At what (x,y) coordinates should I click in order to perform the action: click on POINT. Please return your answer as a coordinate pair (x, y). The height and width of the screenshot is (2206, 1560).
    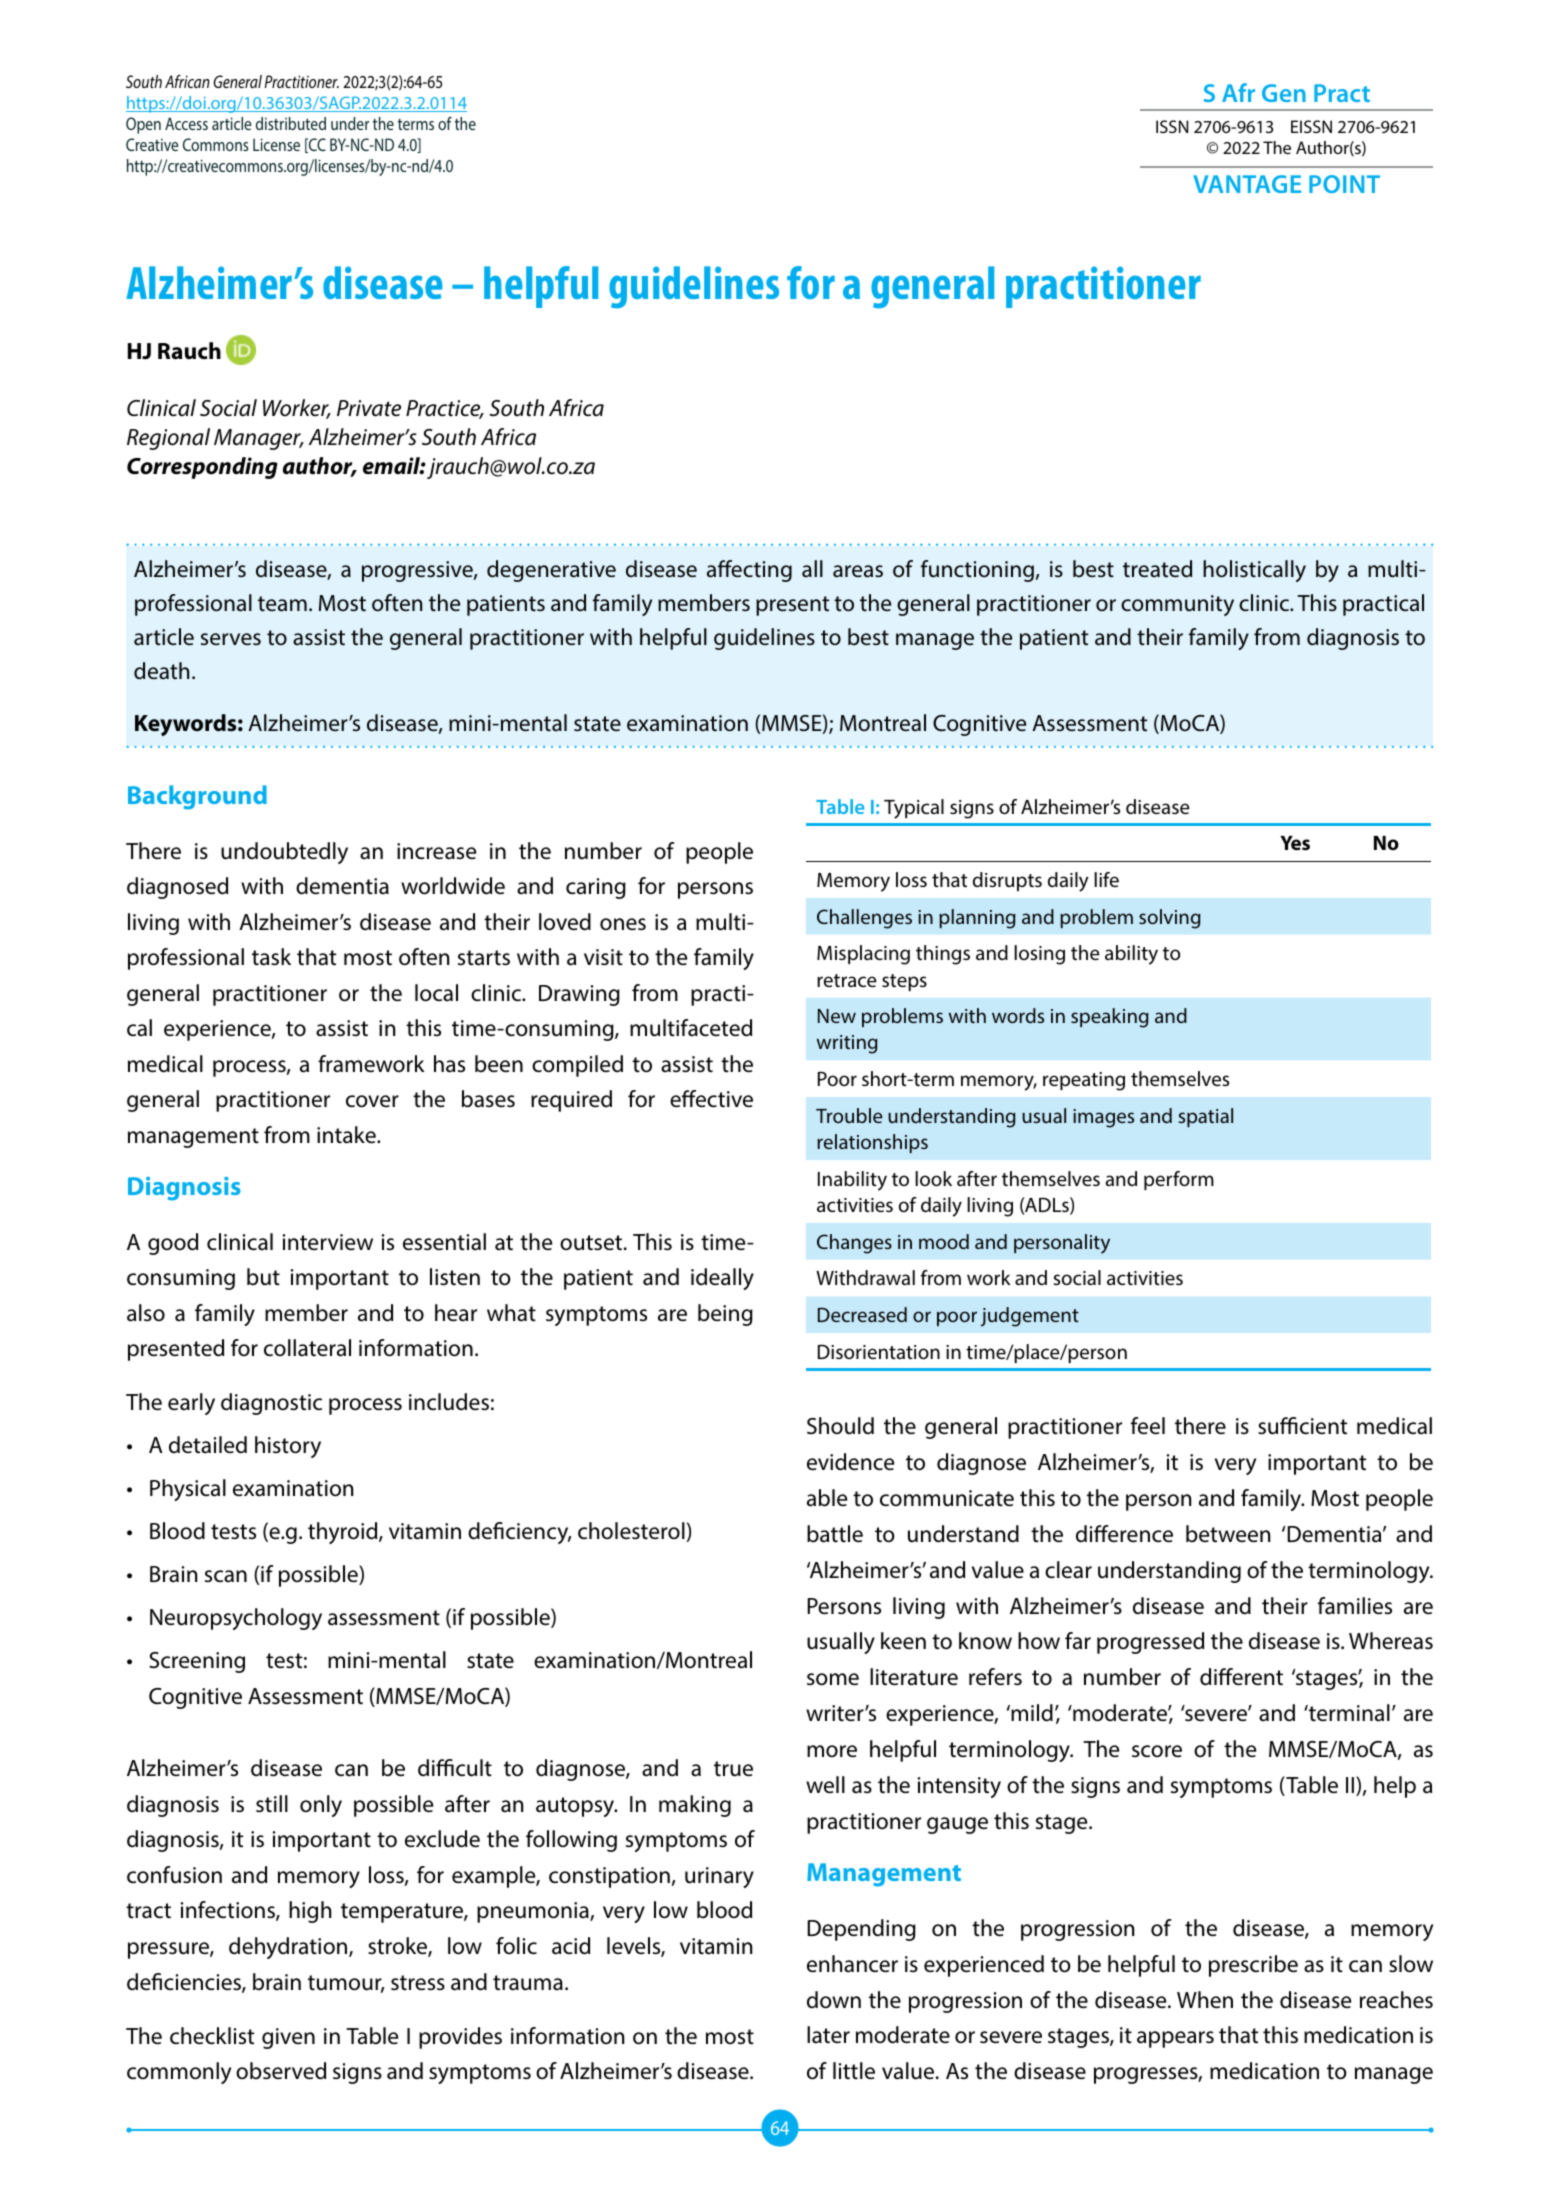
    Looking at the image, I should click on (1344, 184).
